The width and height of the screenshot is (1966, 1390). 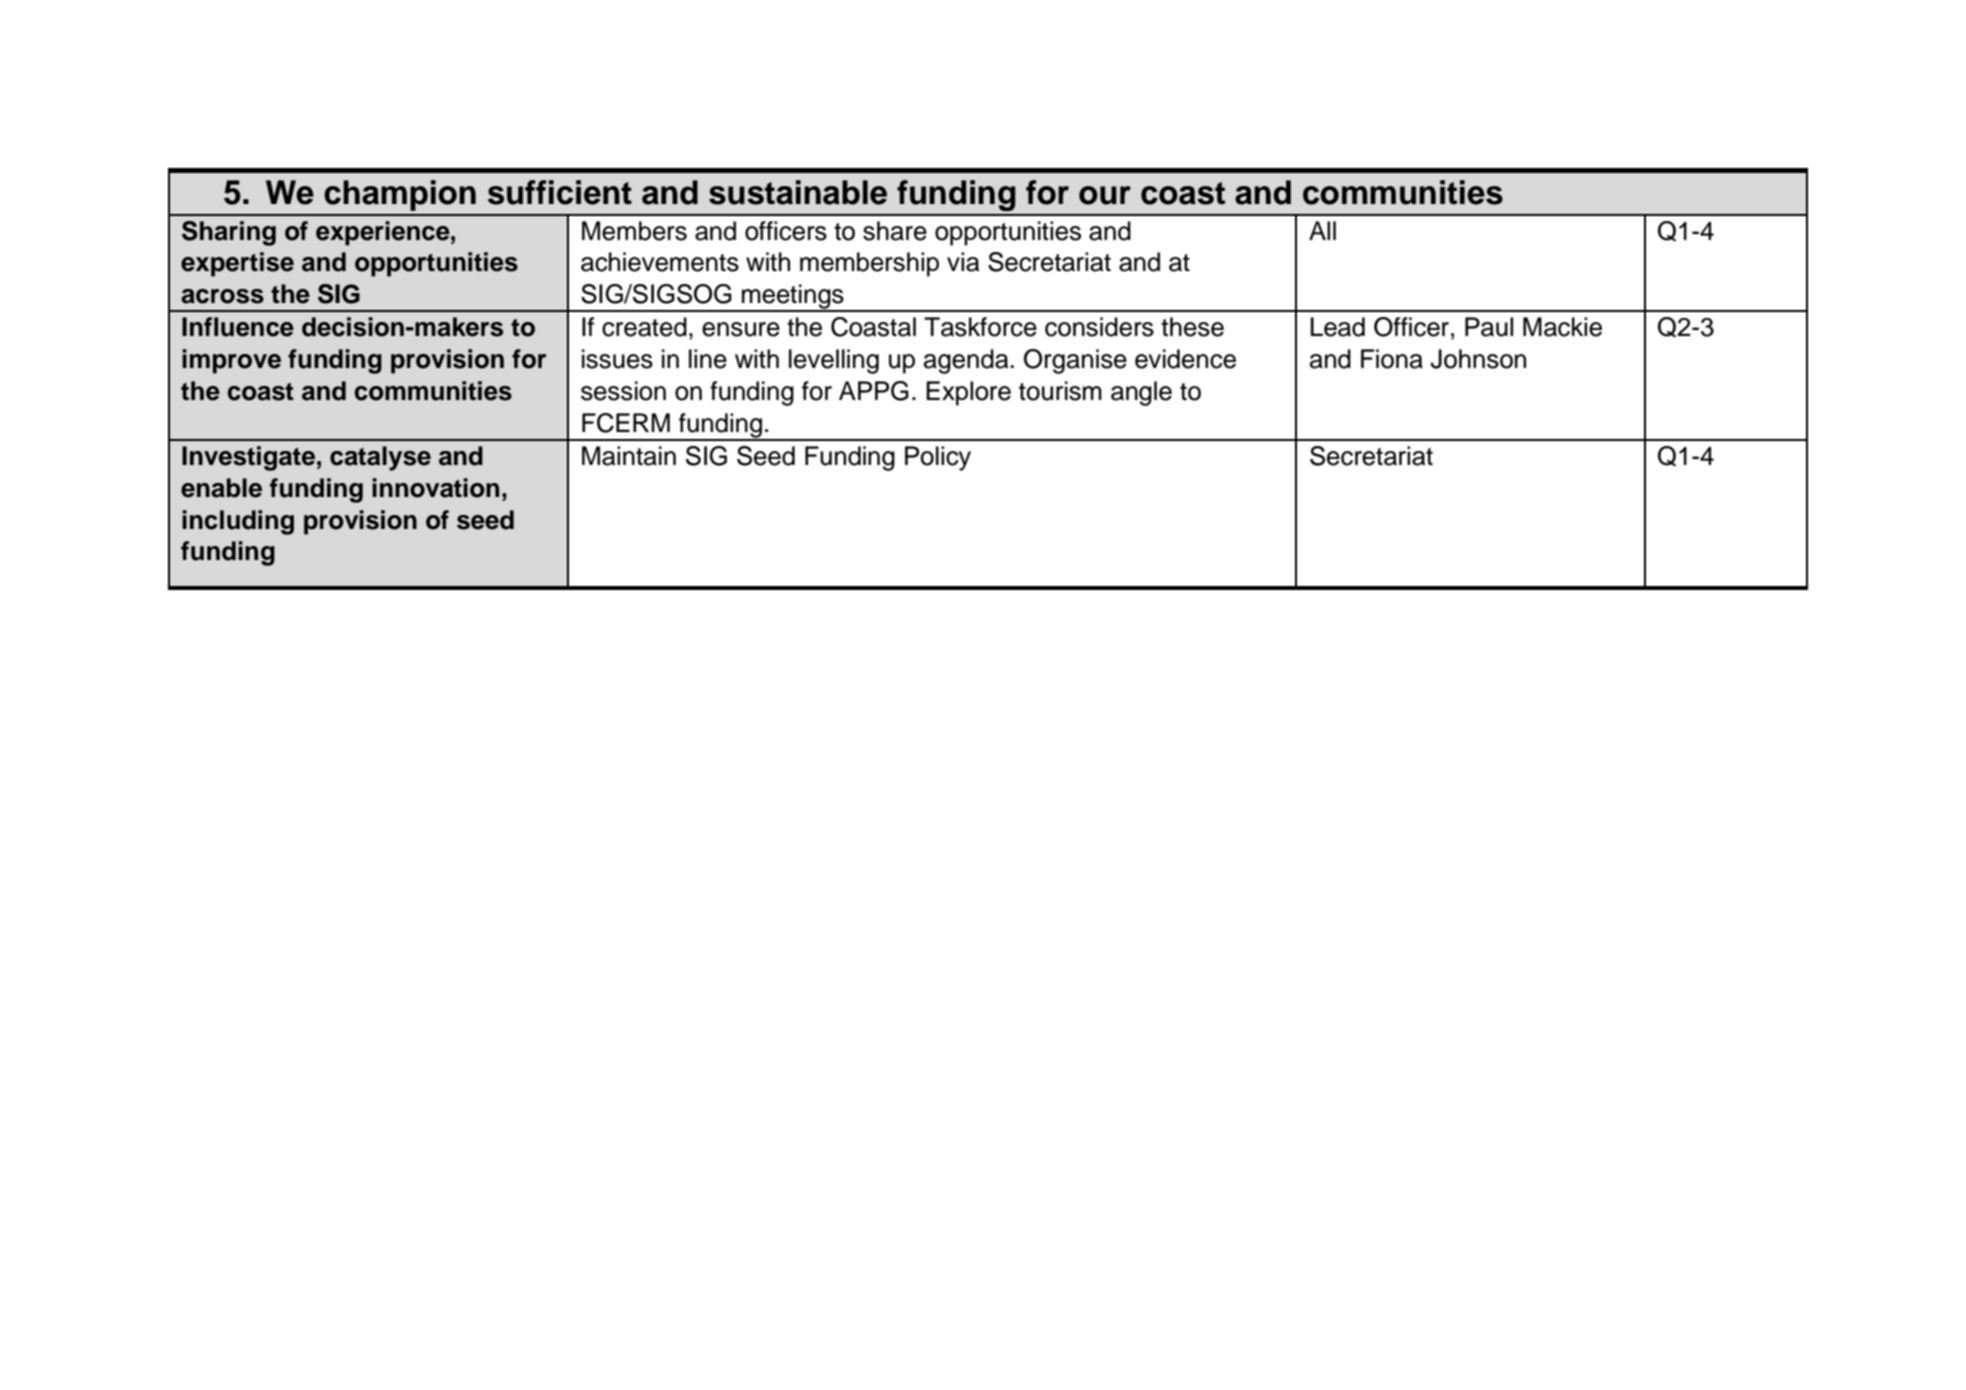 I want to click on Explore, so click(x=968, y=393).
